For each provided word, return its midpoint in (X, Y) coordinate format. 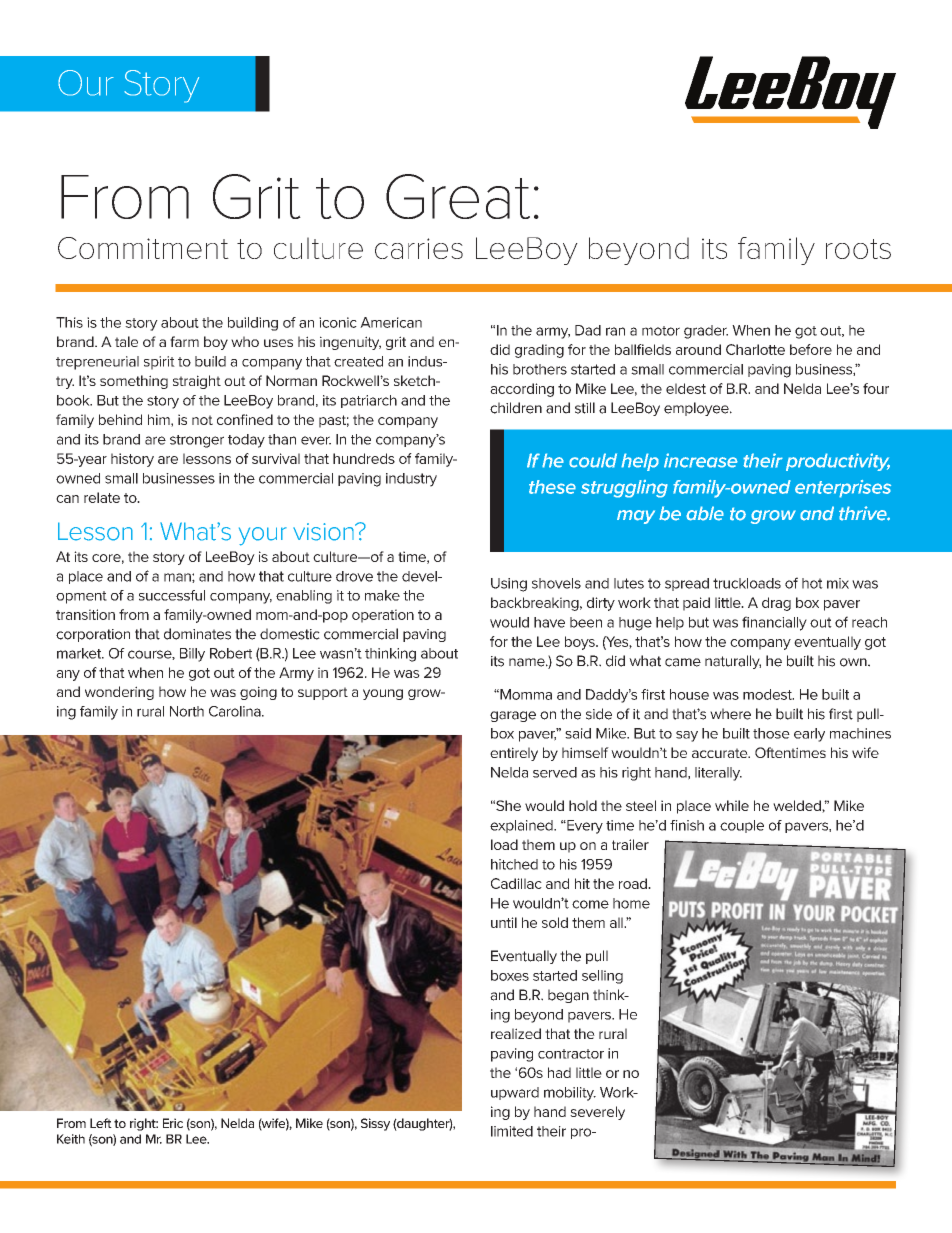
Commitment (143, 248)
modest (768, 694)
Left (101, 1123)
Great (458, 196)
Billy (192, 655)
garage (513, 716)
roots (858, 249)
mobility (570, 1094)
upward (515, 1093)
